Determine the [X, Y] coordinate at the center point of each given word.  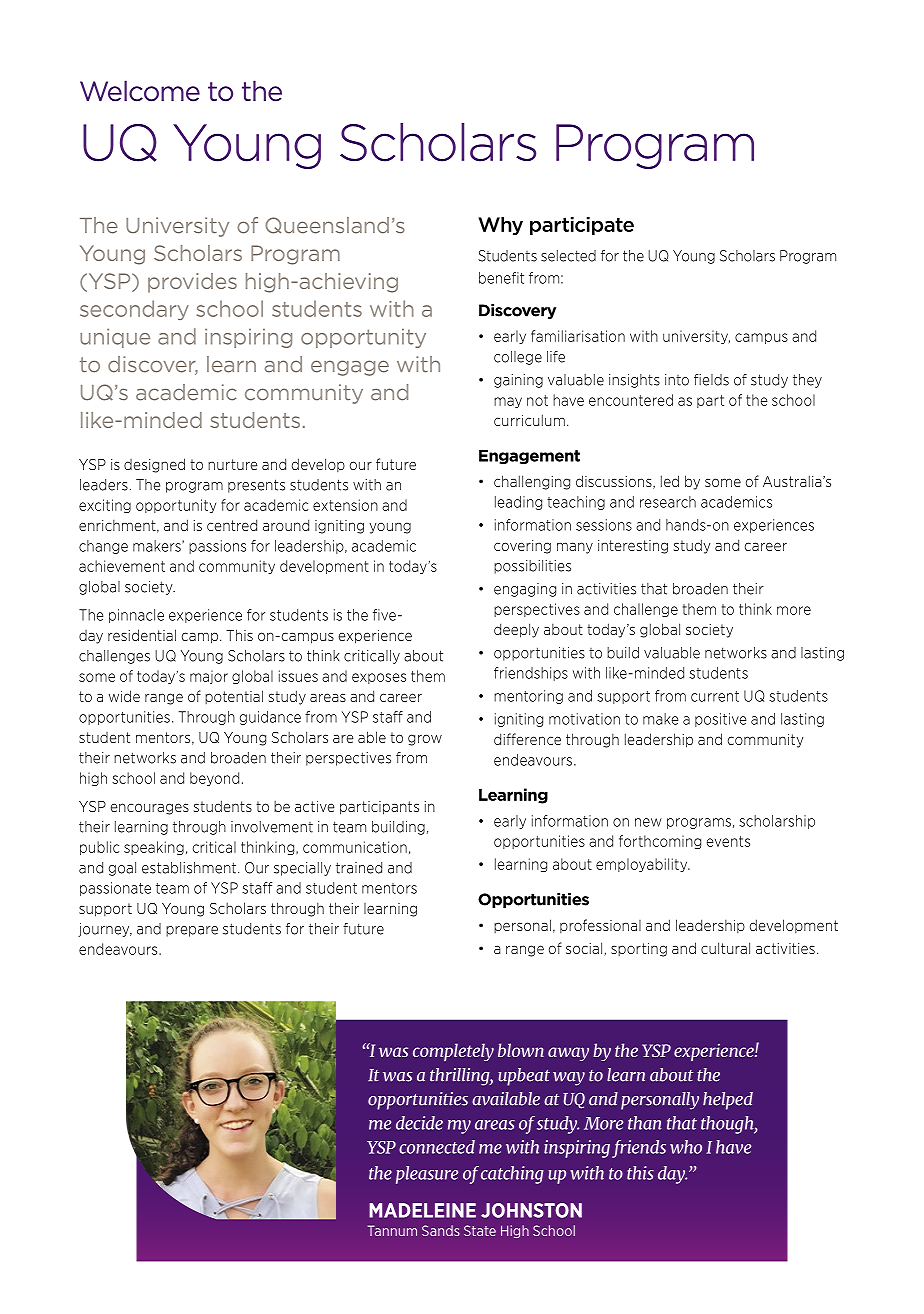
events [728, 841]
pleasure [427, 1175]
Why [500, 226]
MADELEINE [422, 1210]
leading [518, 503]
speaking [154, 848]
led [670, 481]
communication [355, 847]
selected [568, 256]
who [686, 1147]
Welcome [140, 91]
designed [154, 465]
